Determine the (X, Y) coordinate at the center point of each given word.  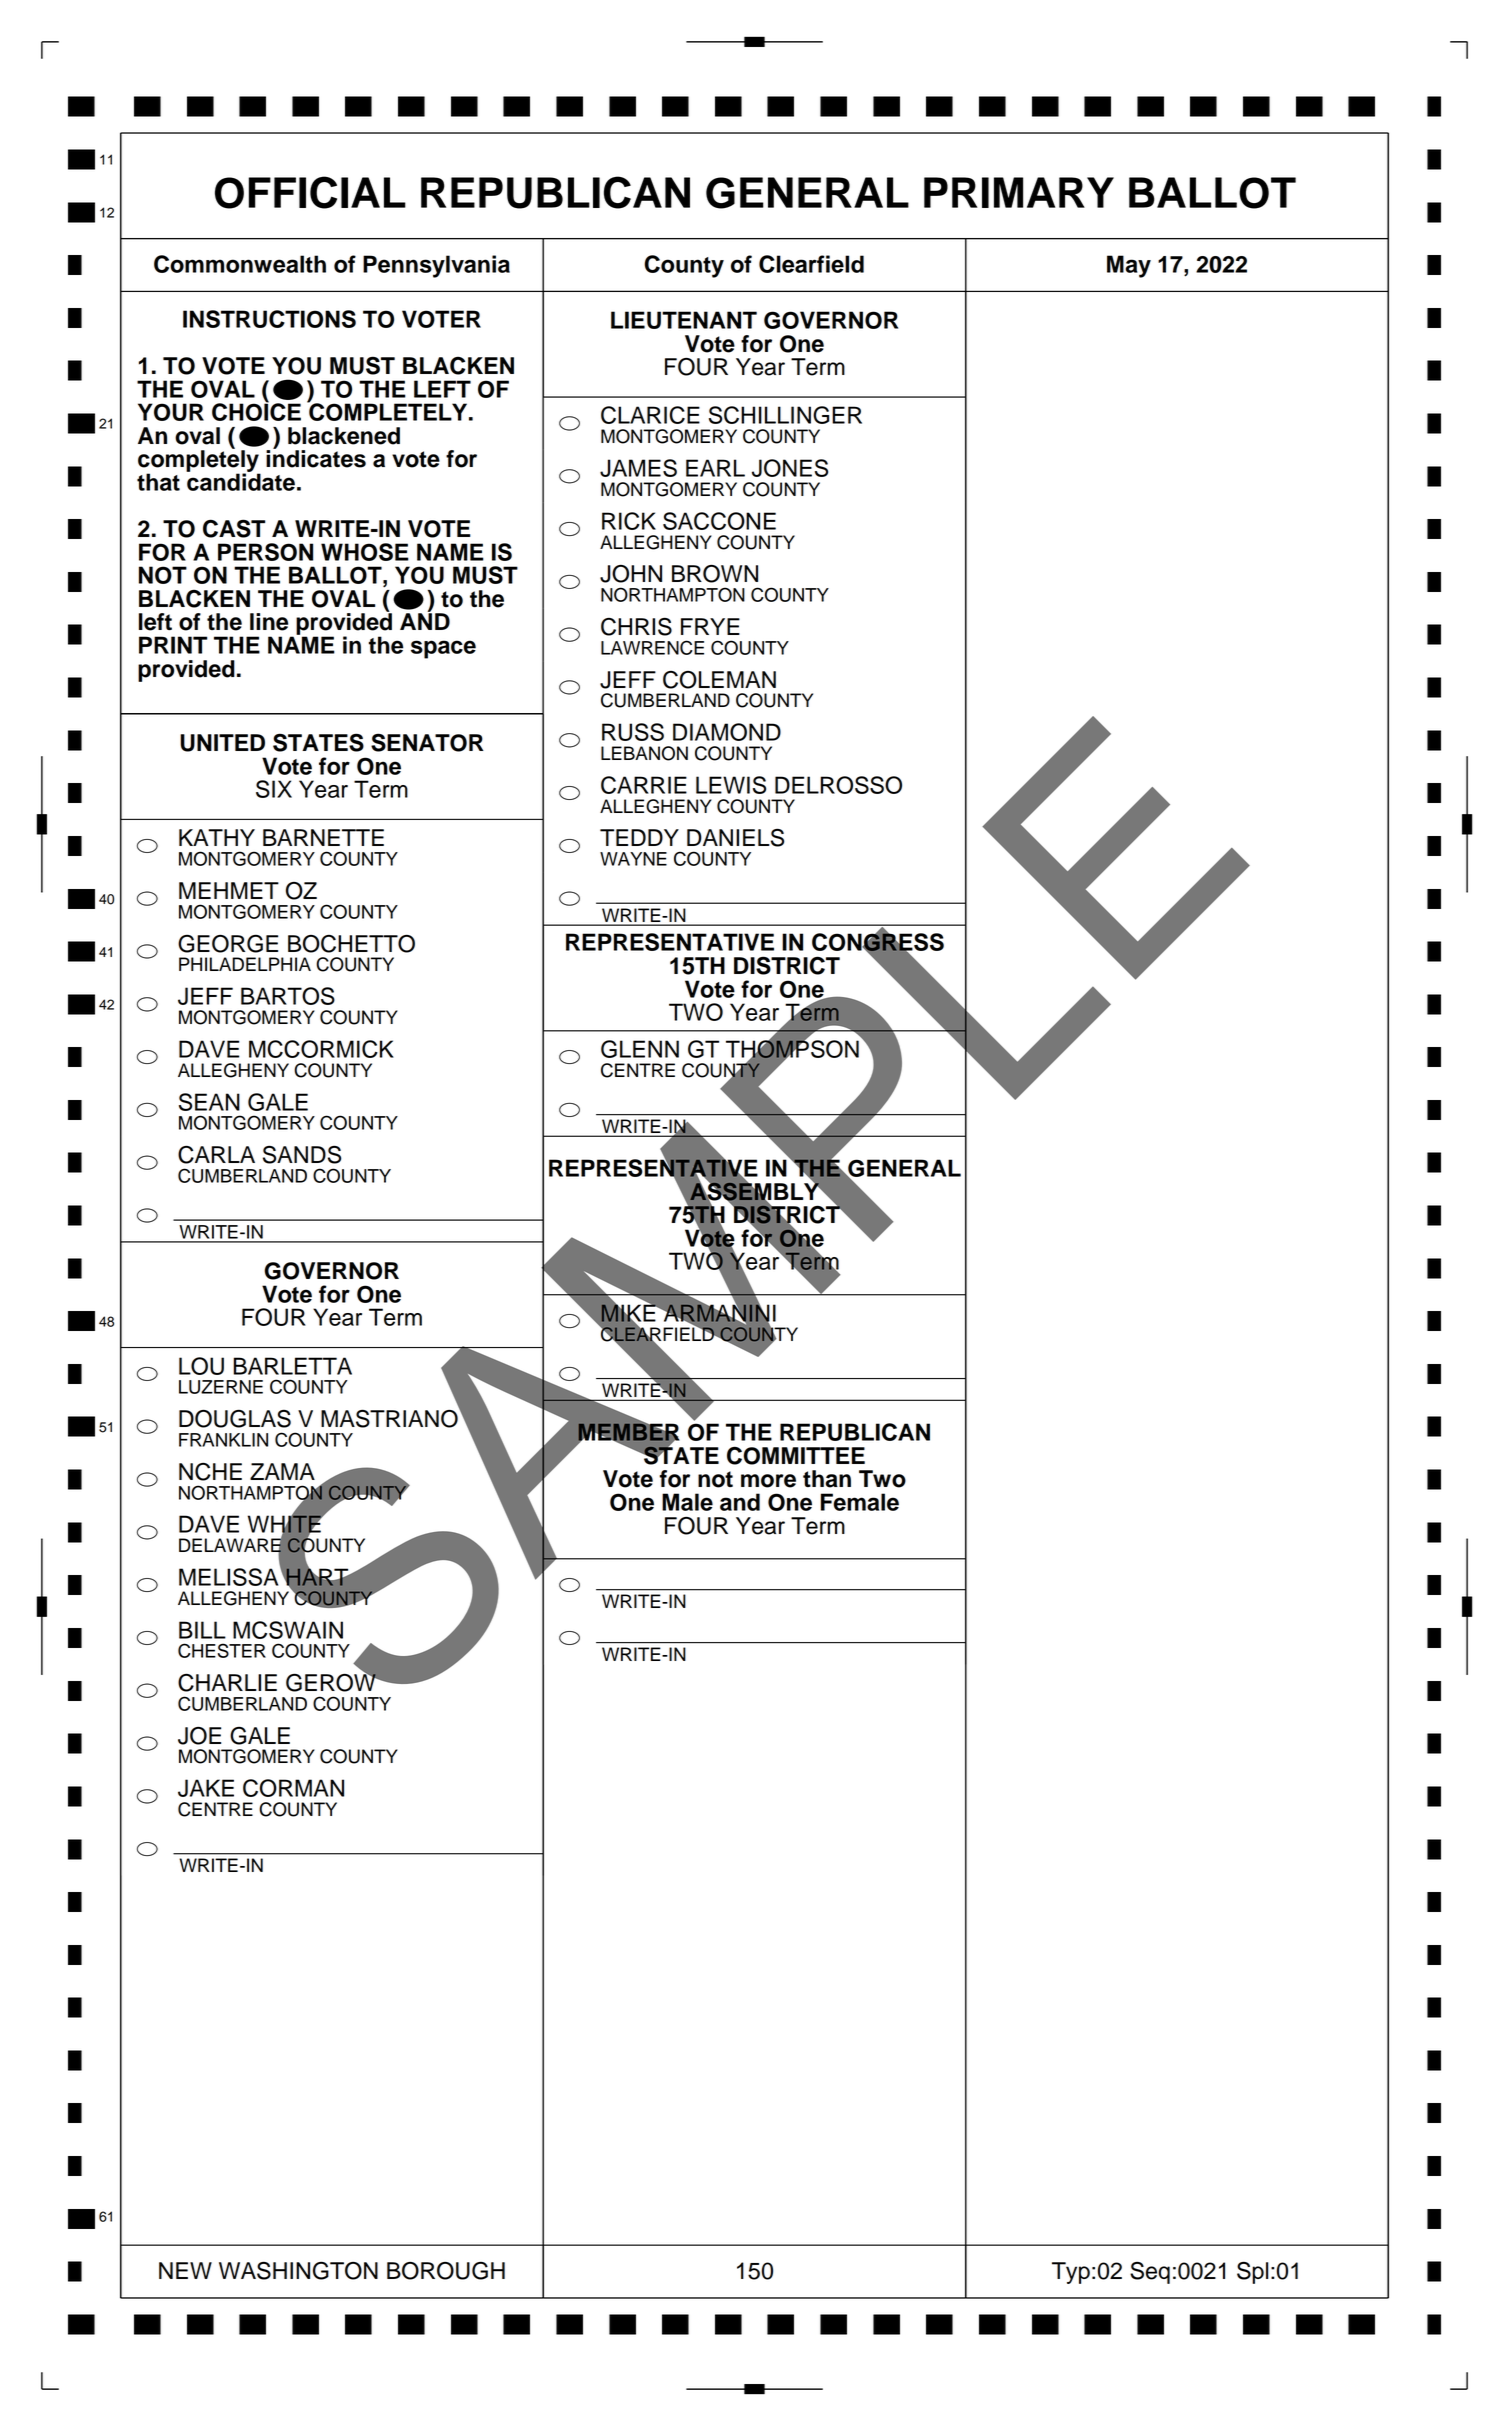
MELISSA (230, 1576)
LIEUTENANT (684, 320)
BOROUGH (446, 2270)
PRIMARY (1019, 192)
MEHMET (229, 890)
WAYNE (633, 859)
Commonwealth (240, 264)
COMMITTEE (796, 1455)
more (768, 1481)
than (827, 1479)
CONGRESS (878, 942)
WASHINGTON (298, 2270)
